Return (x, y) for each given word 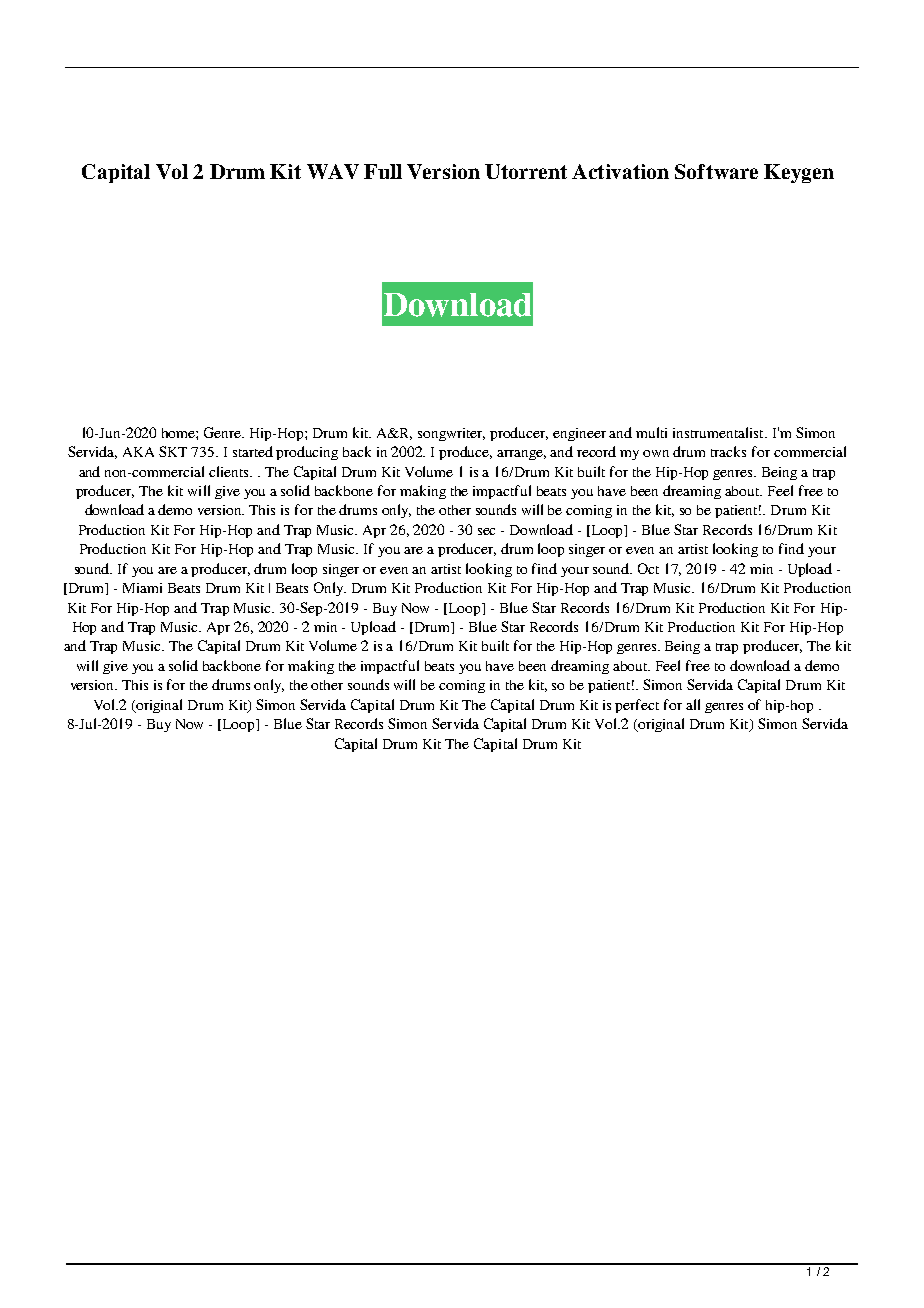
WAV (333, 171)
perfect (637, 706)
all (693, 704)
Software (716, 171)
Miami (142, 588)
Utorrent (526, 171)
